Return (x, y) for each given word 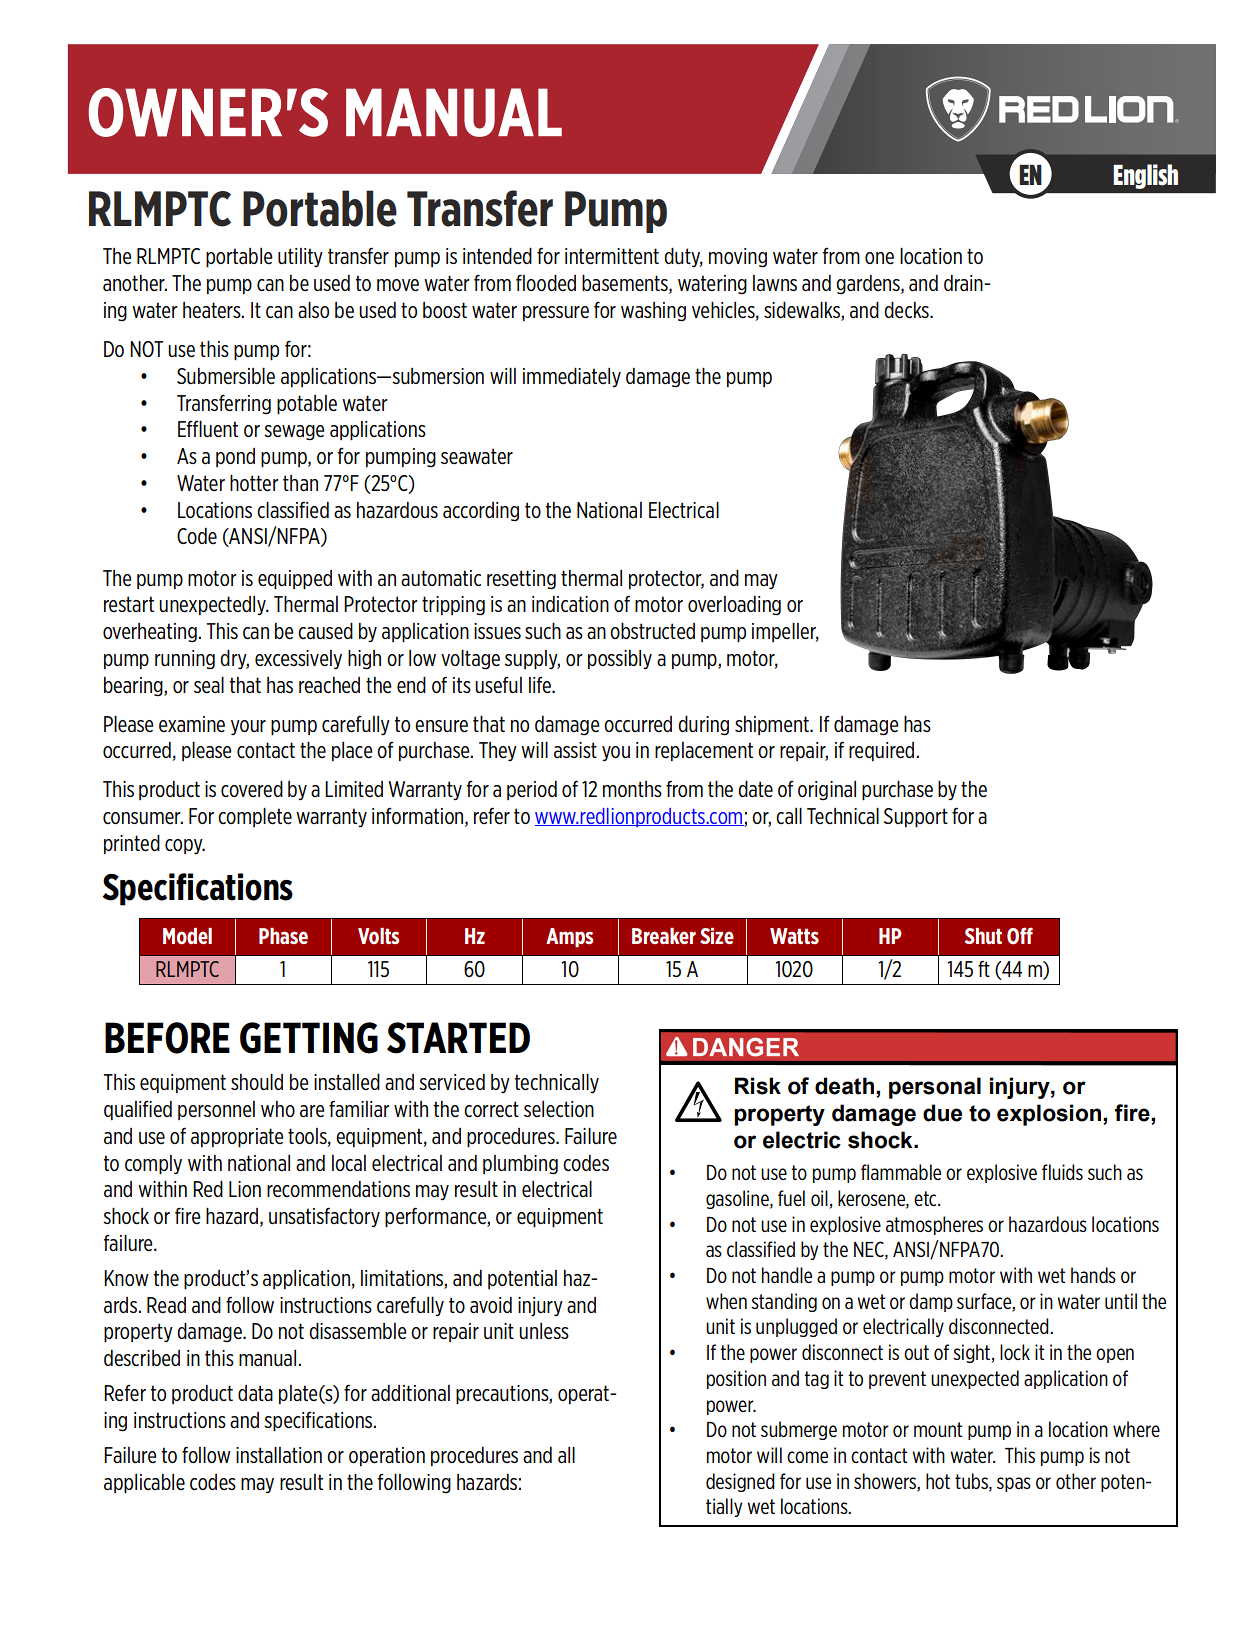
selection (559, 1109)
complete (255, 817)
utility (300, 257)
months (632, 789)
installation (279, 1455)
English (1145, 176)
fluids (1062, 1172)
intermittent (612, 256)
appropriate (237, 1137)
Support (916, 817)
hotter (254, 483)
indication (570, 604)
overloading (734, 606)
